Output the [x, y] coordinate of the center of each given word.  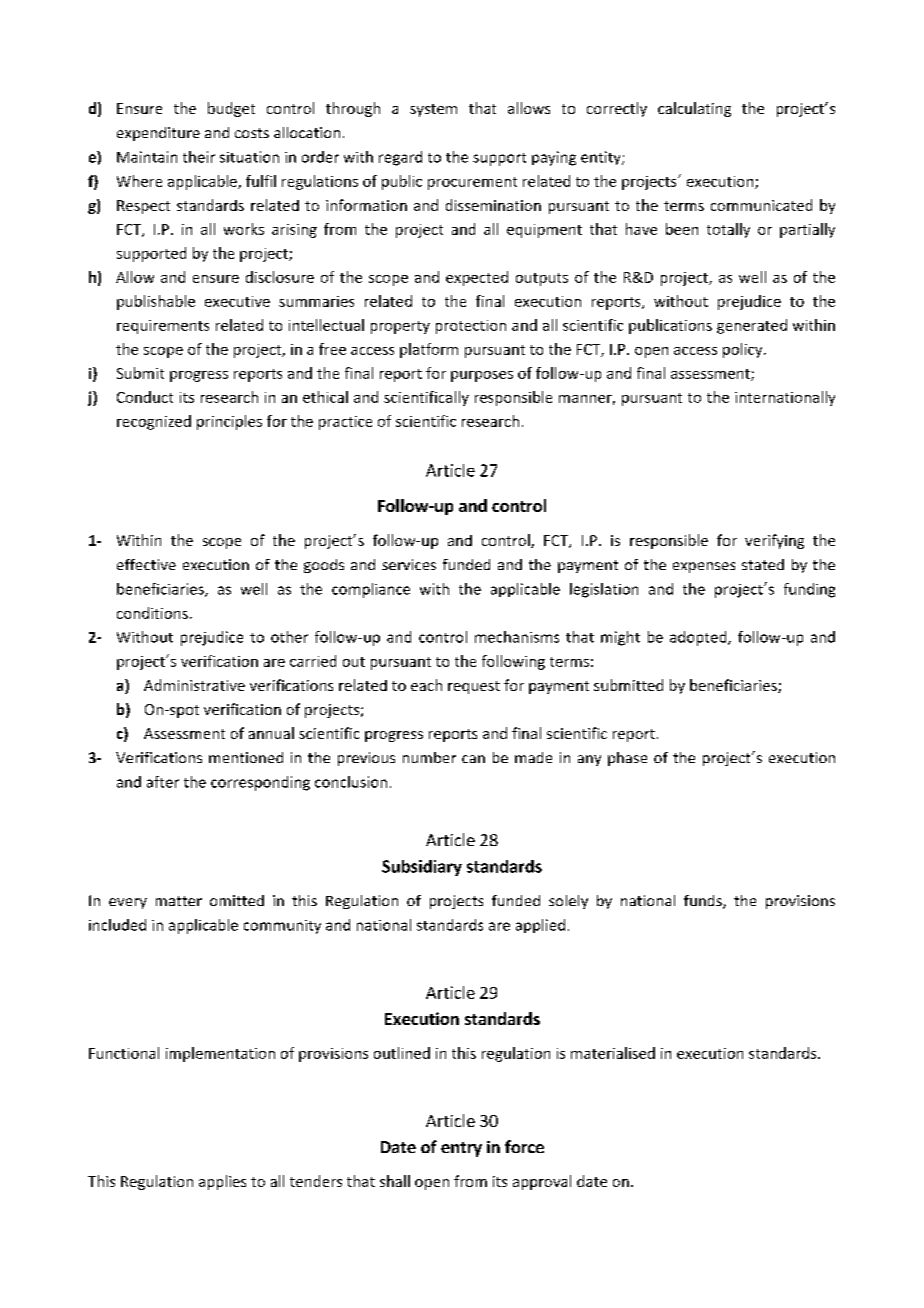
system [433, 110]
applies [222, 1182]
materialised [613, 1053]
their [199, 157]
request [474, 687]
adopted [699, 638]
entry [461, 1149]
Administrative [194, 685]
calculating [694, 109]
